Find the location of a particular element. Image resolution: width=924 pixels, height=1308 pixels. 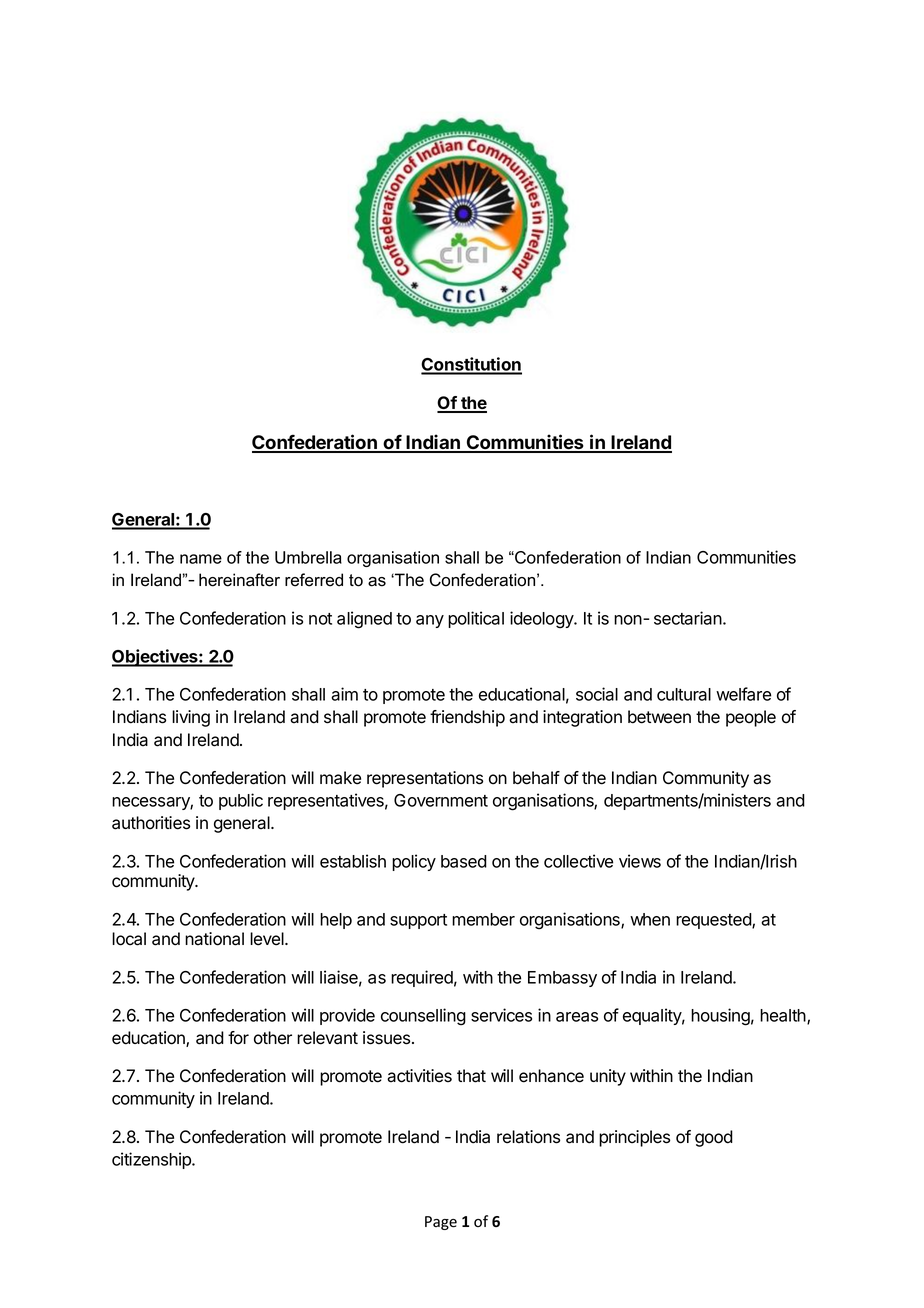

citizenship is located at coordinates (152, 1160).
